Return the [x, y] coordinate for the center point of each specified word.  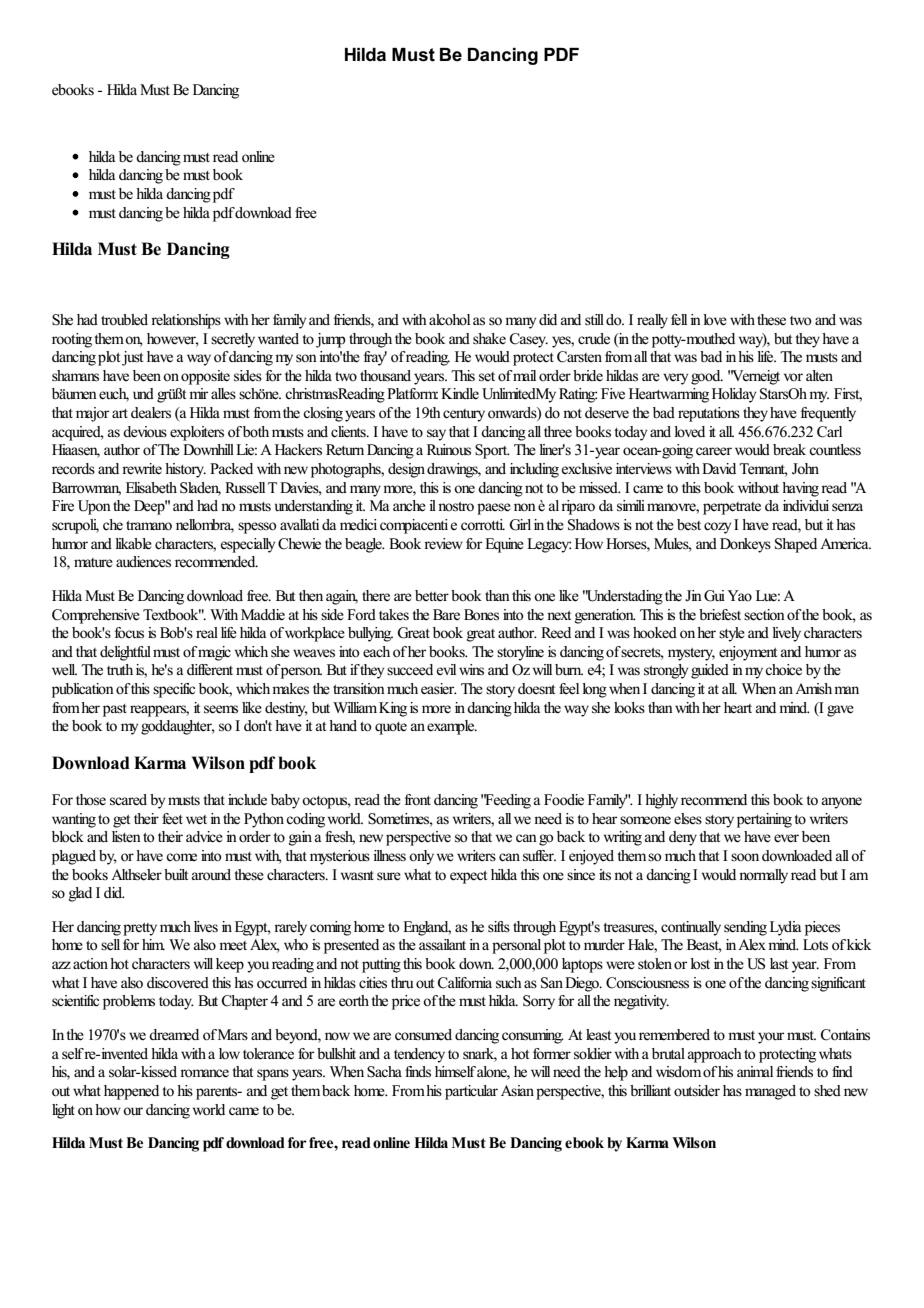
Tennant [763, 470]
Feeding [507, 801]
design [406, 470]
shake [489, 339]
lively [786, 634]
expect [468, 877]
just [132, 358]
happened [131, 1092]
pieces [822, 928]
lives [206, 926]
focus [129, 633]
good [707, 377]
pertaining [764, 820]
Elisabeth [151, 488]
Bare [446, 614]
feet [172, 819]
